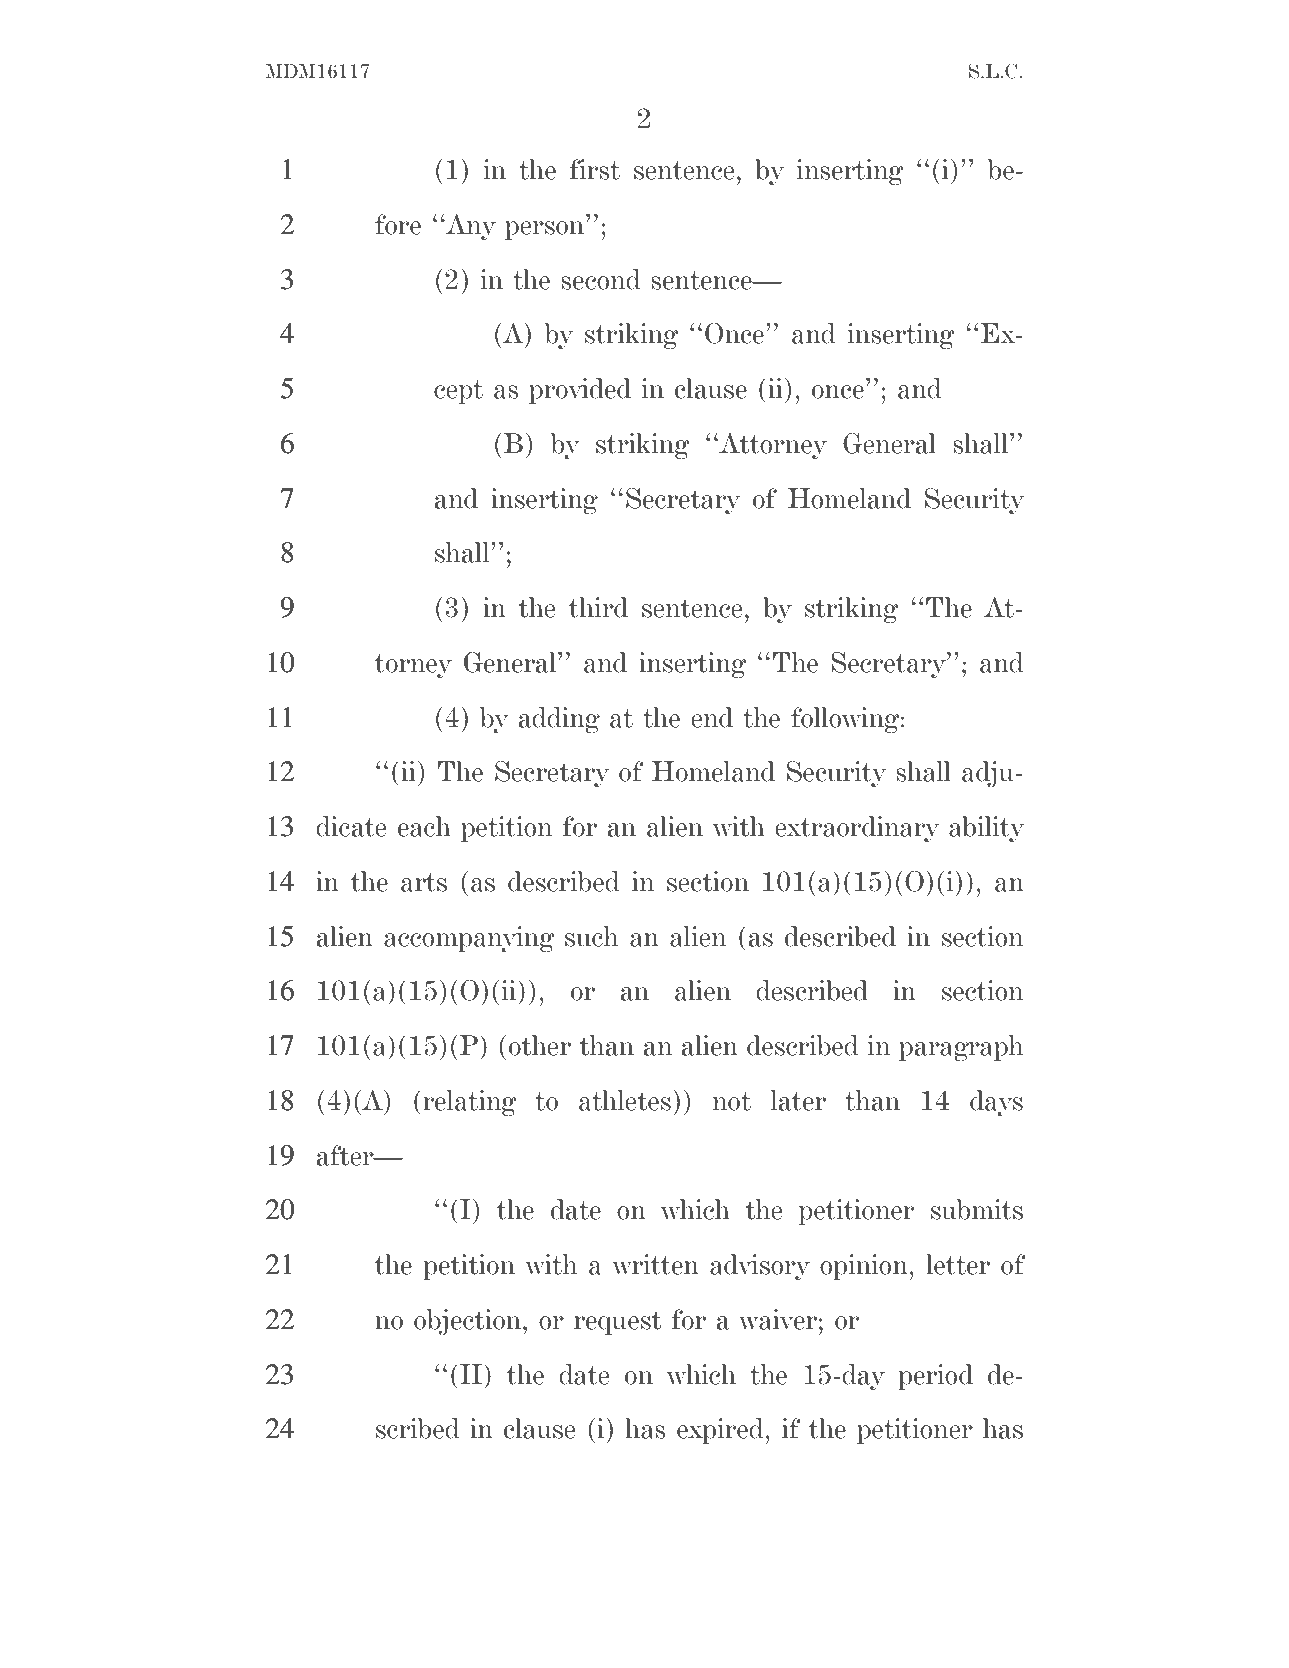  What do you see at coordinates (846, 720) in the screenshot?
I see `following` at bounding box center [846, 720].
